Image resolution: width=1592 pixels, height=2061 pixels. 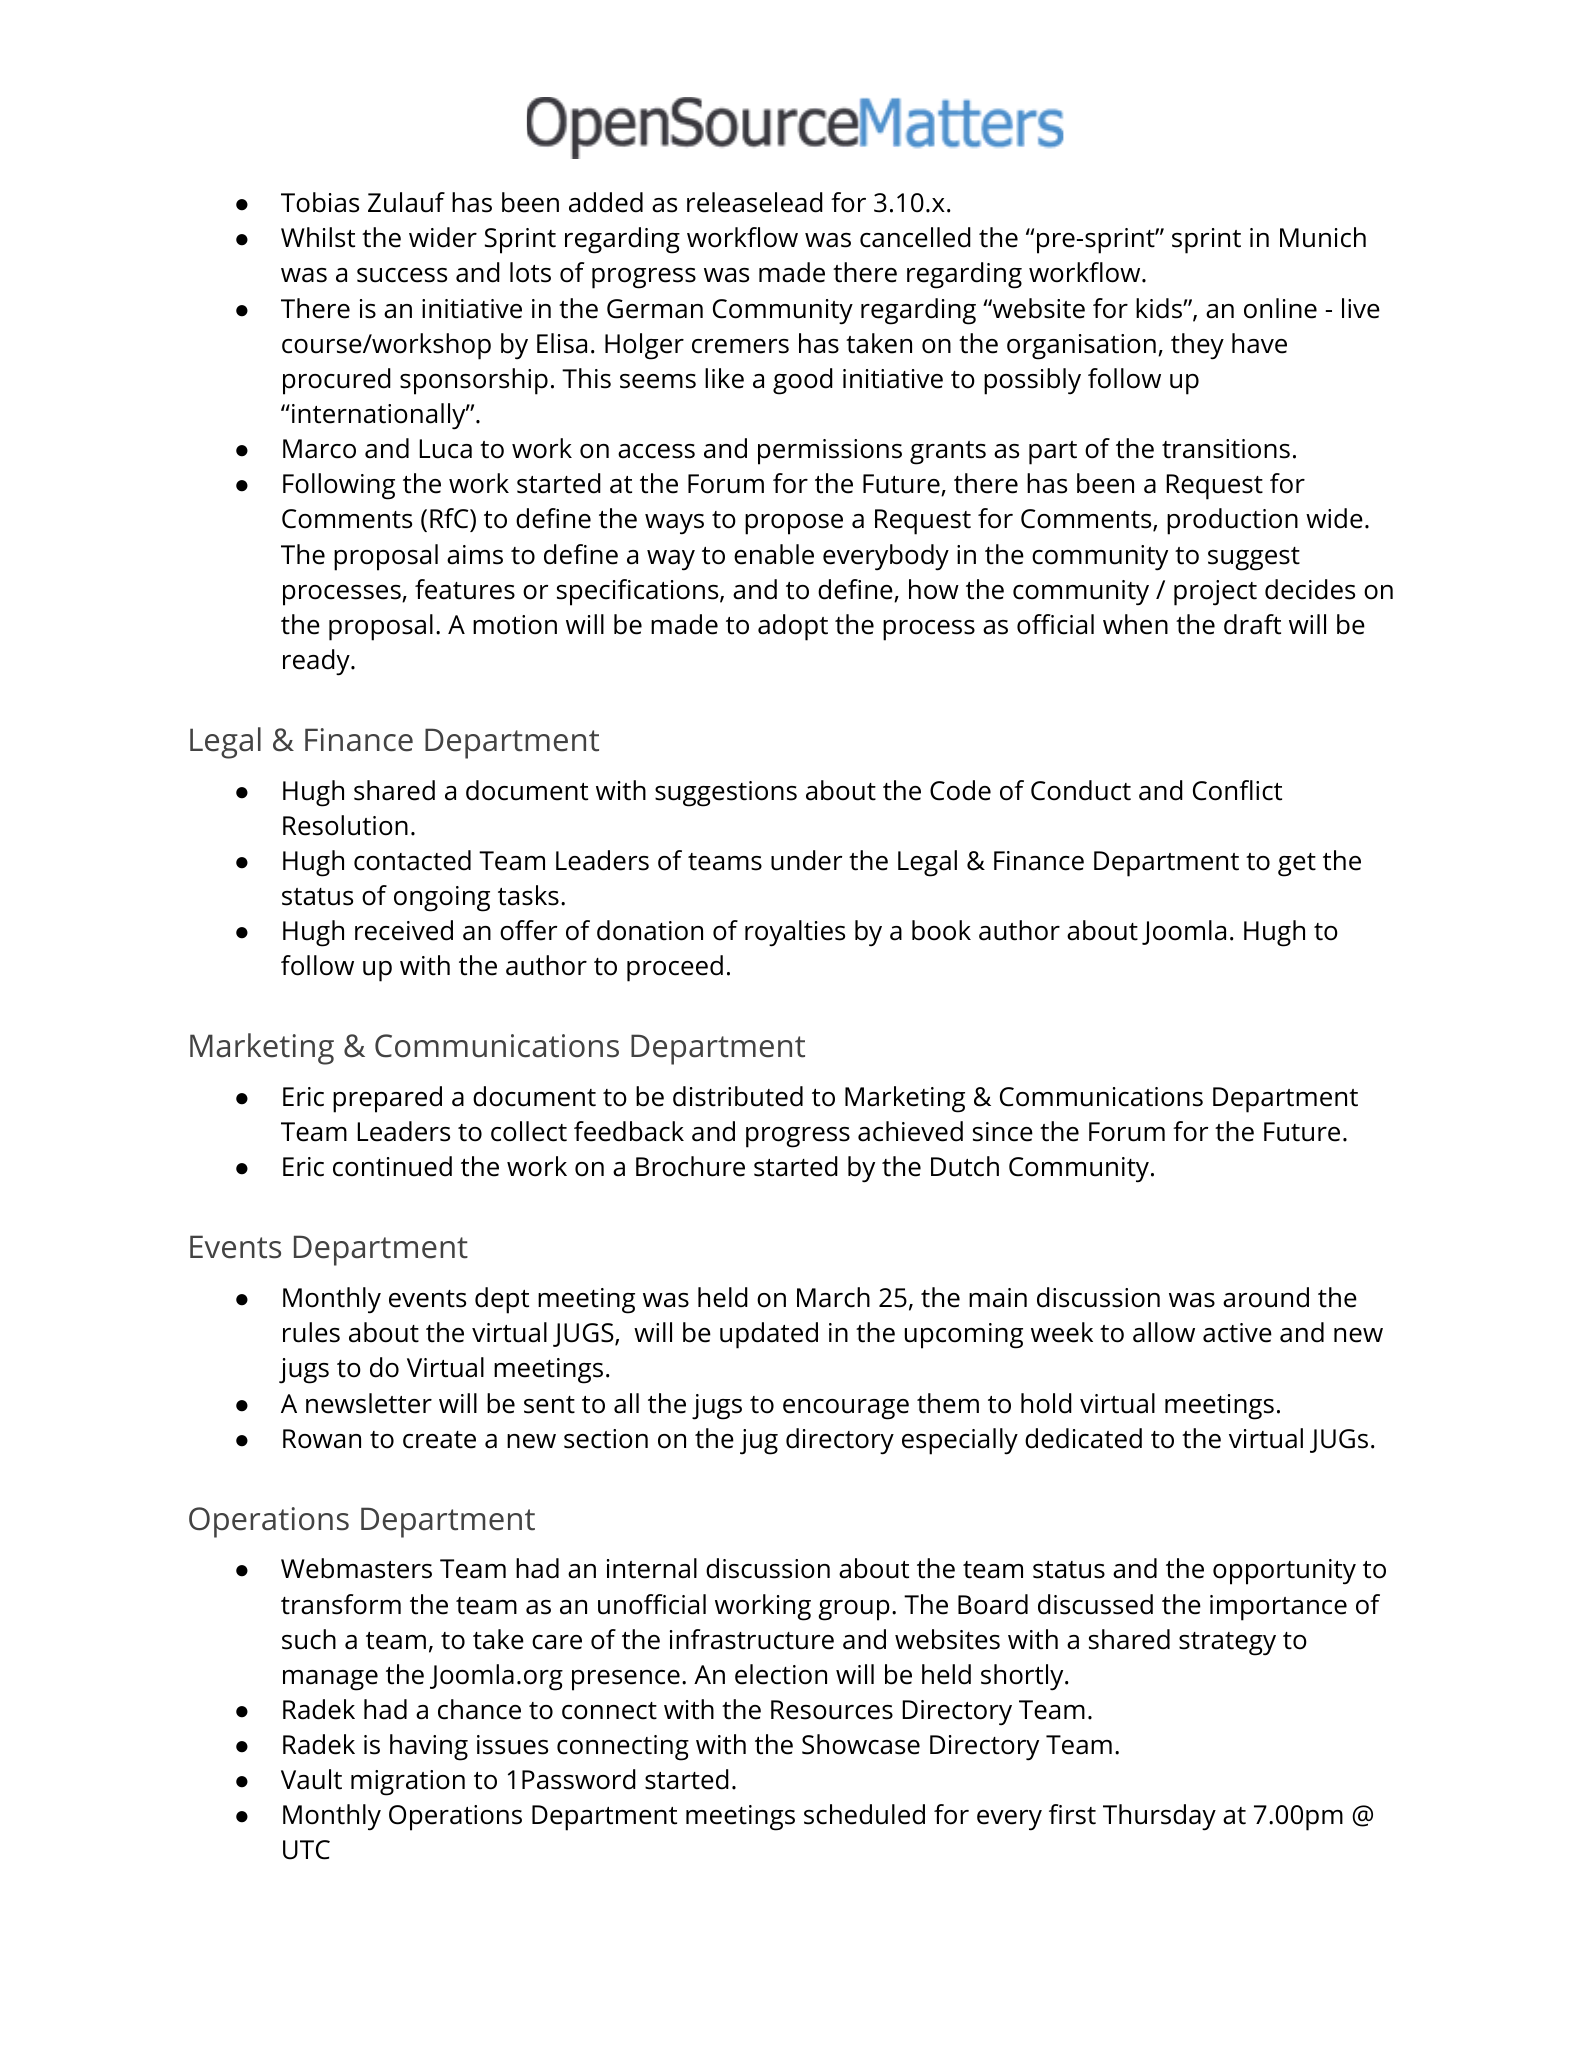 What do you see at coordinates (1280, 308) in the screenshot?
I see `online` at bounding box center [1280, 308].
